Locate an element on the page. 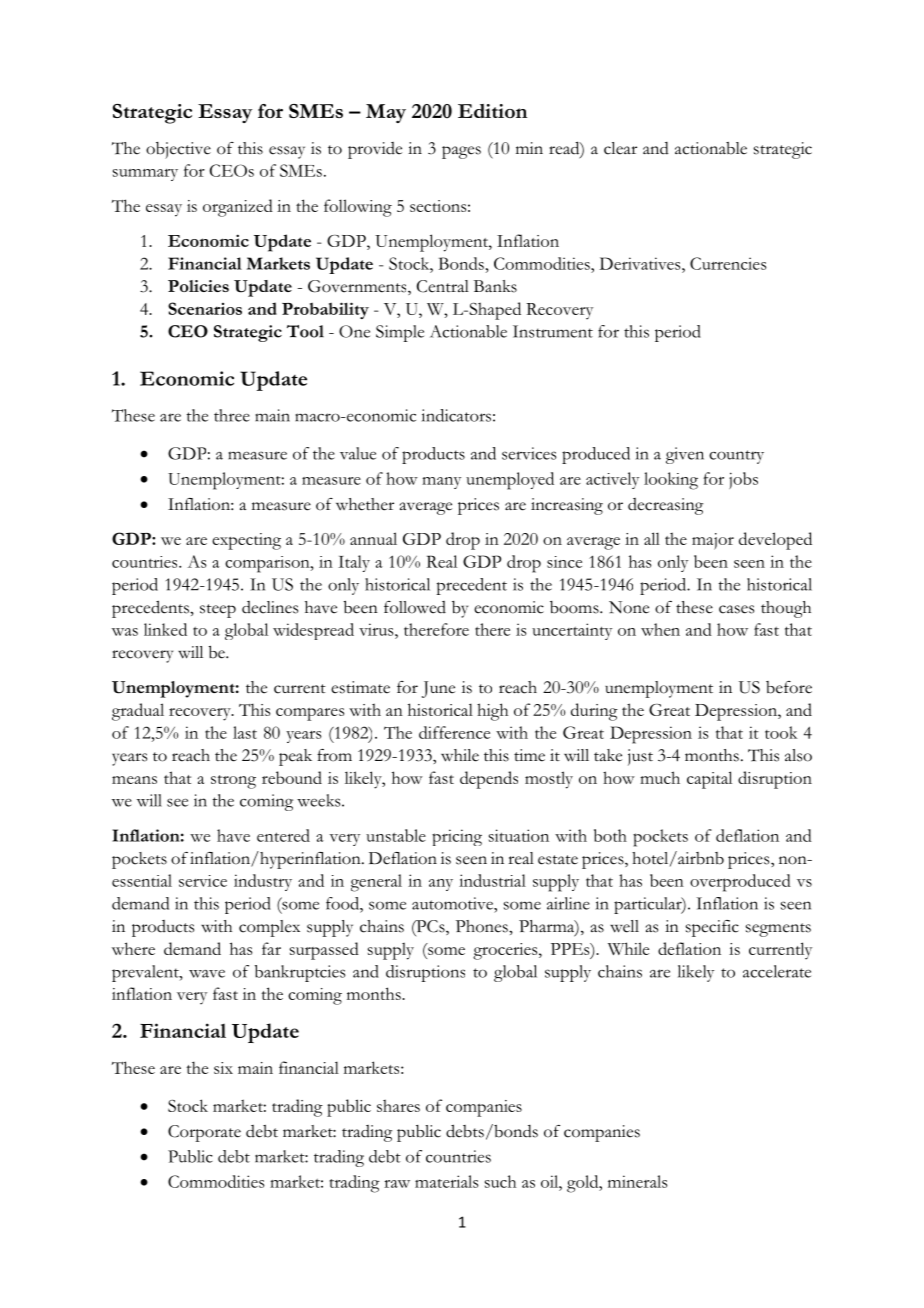 Image resolution: width=924 pixels, height=1308 pixels. pricing is located at coordinates (457, 837).
